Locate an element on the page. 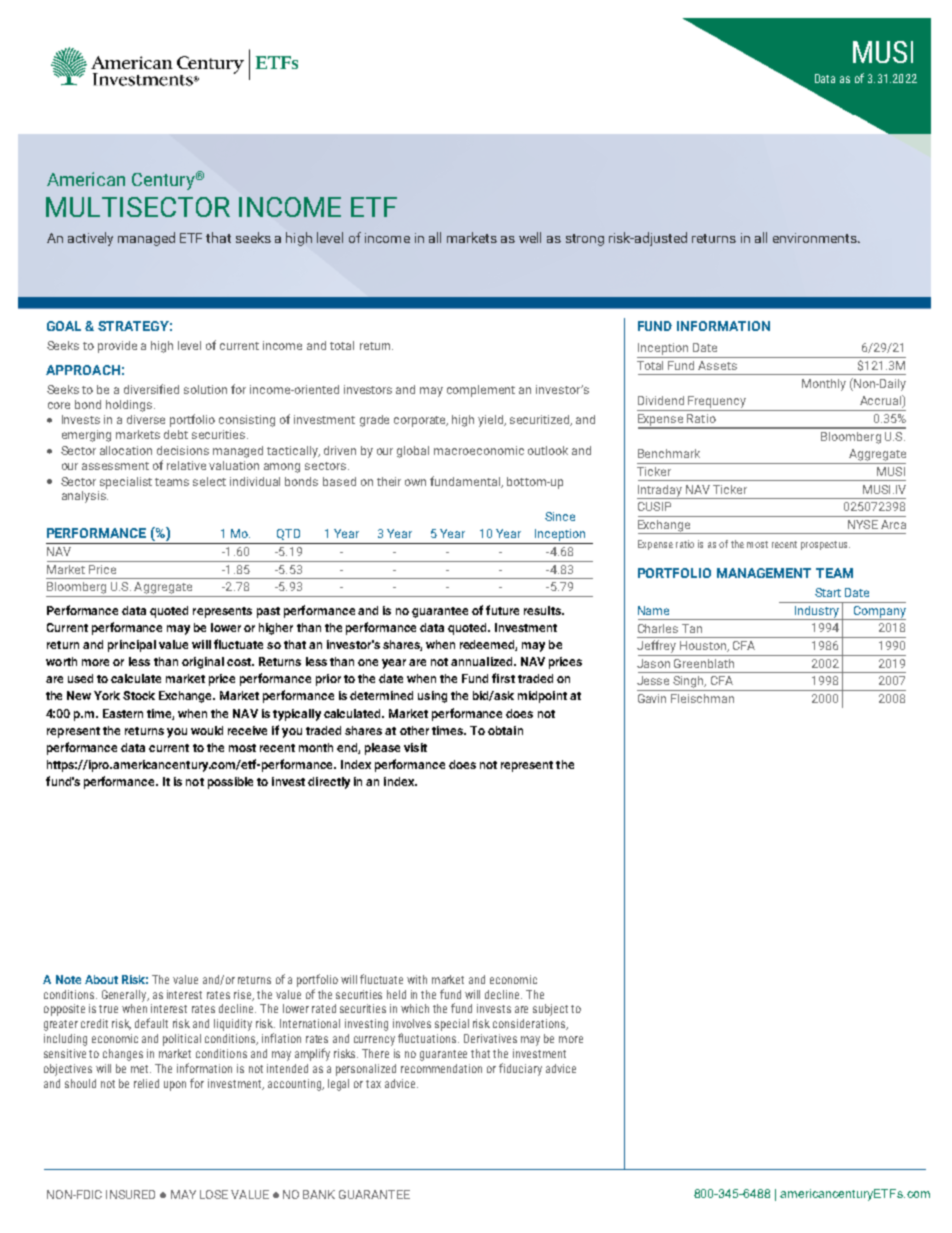 This image has width=952, height=1233. directly is located at coordinates (329, 783).
